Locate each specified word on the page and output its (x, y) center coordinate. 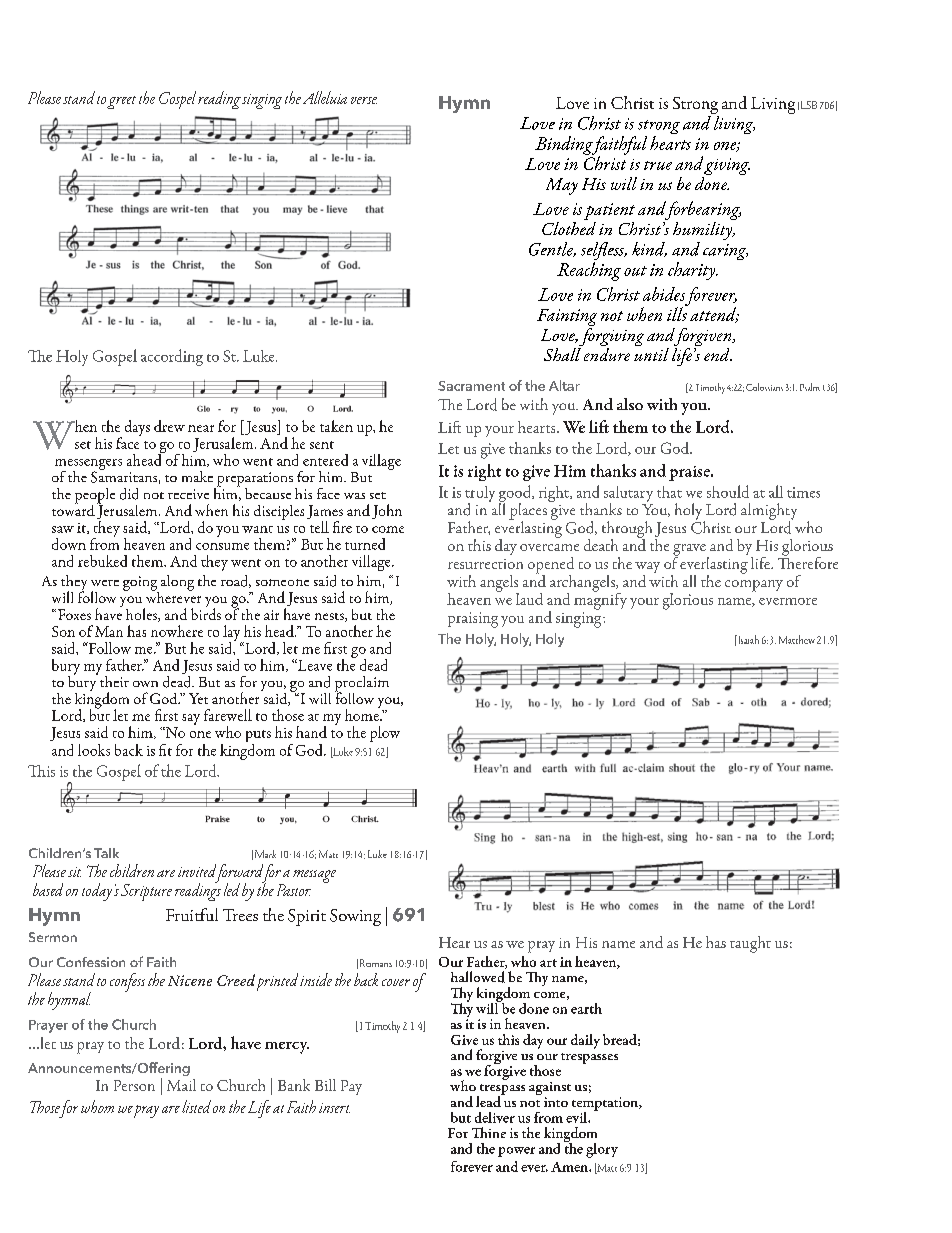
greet (121, 102)
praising (473, 620)
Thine (489, 1132)
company (754, 586)
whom (97, 1106)
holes (142, 615)
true (658, 165)
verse (364, 100)
